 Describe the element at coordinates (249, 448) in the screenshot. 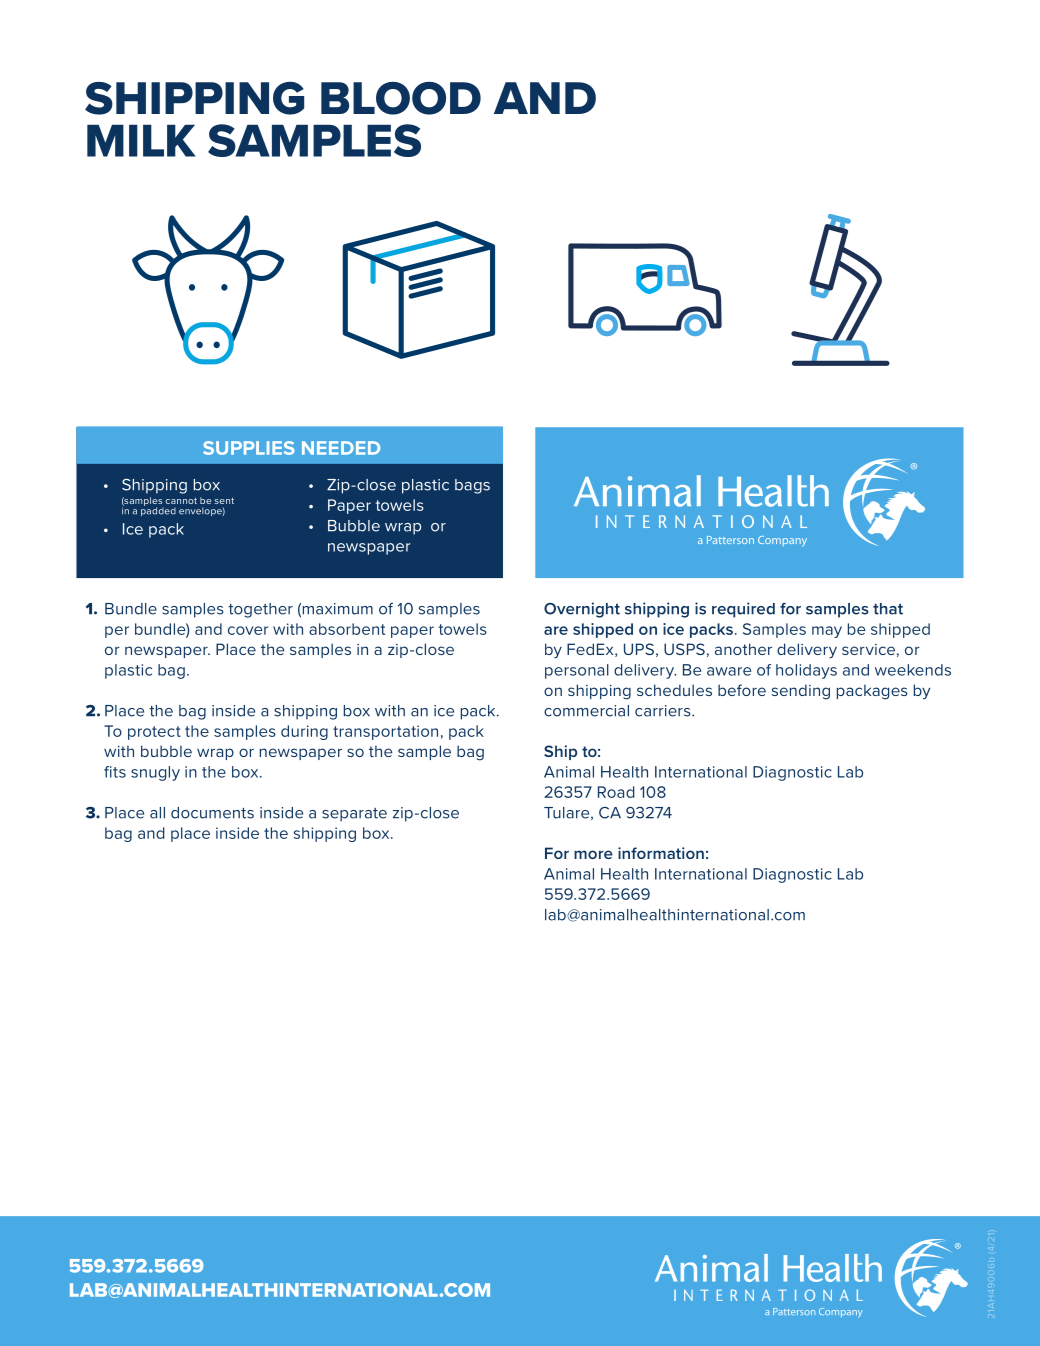

I see `SUPPLIES` at that location.
